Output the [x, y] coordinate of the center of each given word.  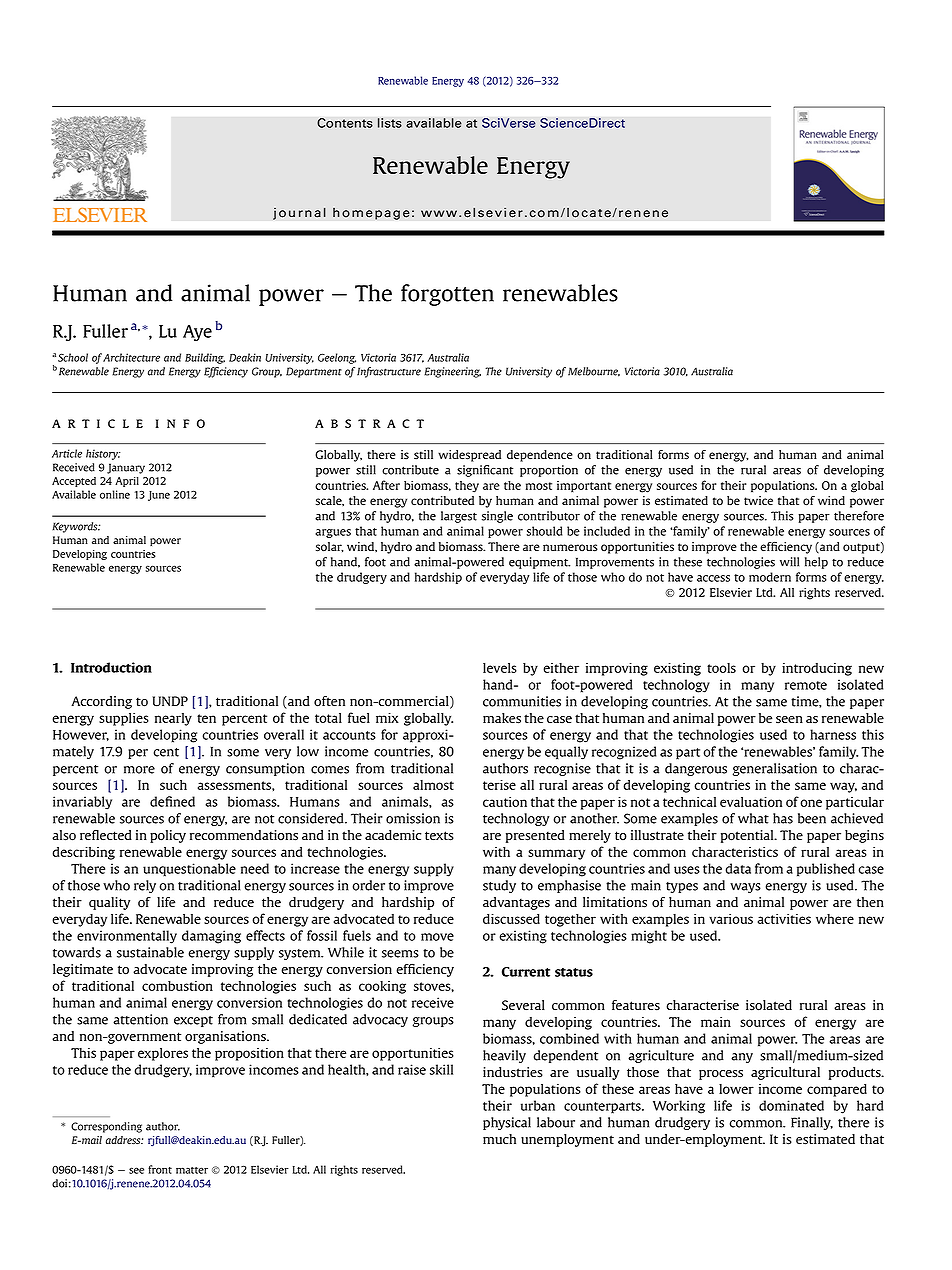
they [467, 487]
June [159, 496]
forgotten [447, 295]
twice [758, 500]
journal [299, 213]
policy [168, 836]
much [499, 1139]
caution [505, 802]
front [160, 1169]
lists [390, 123]
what [753, 818]
